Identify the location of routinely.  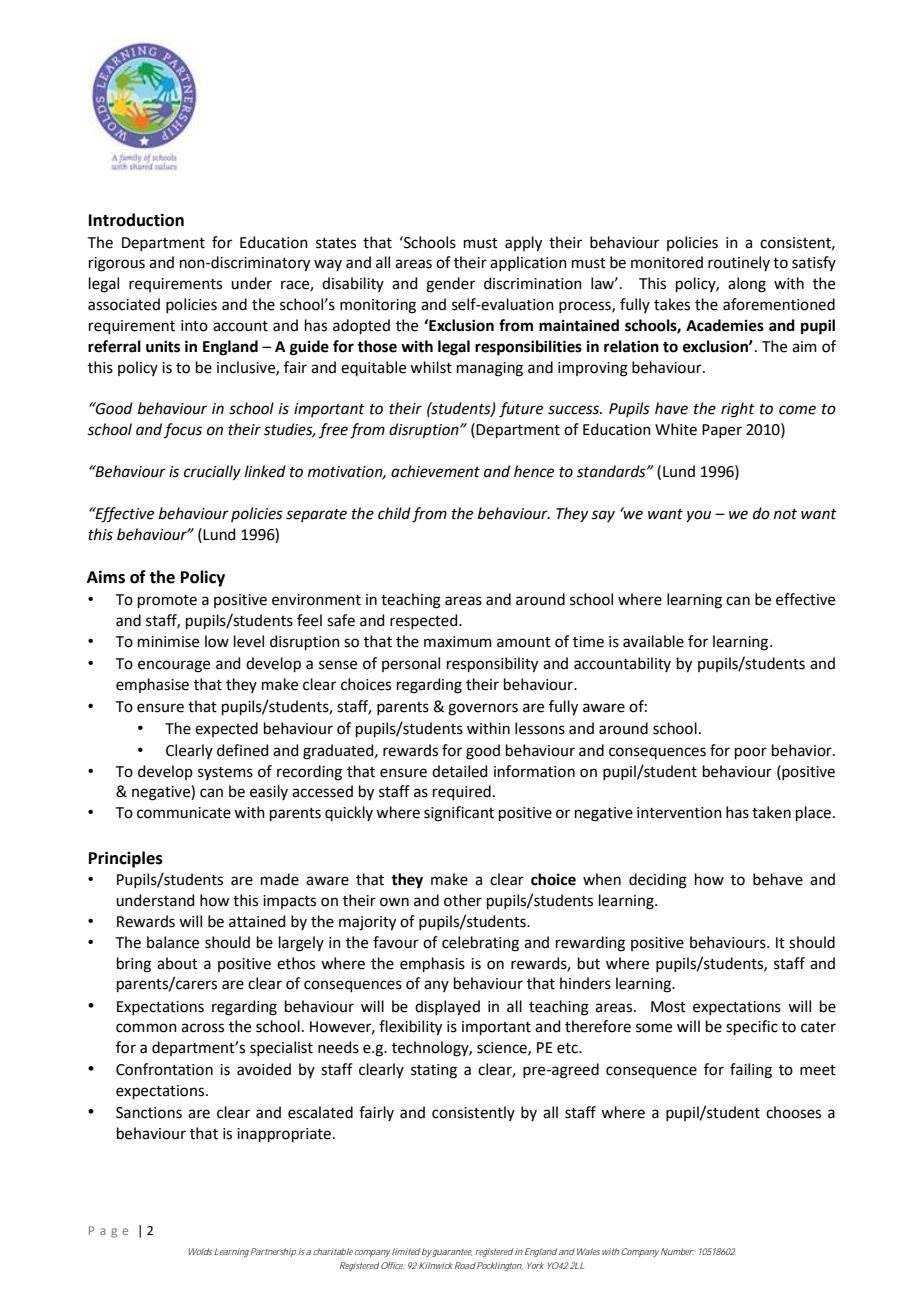
(739, 263).
